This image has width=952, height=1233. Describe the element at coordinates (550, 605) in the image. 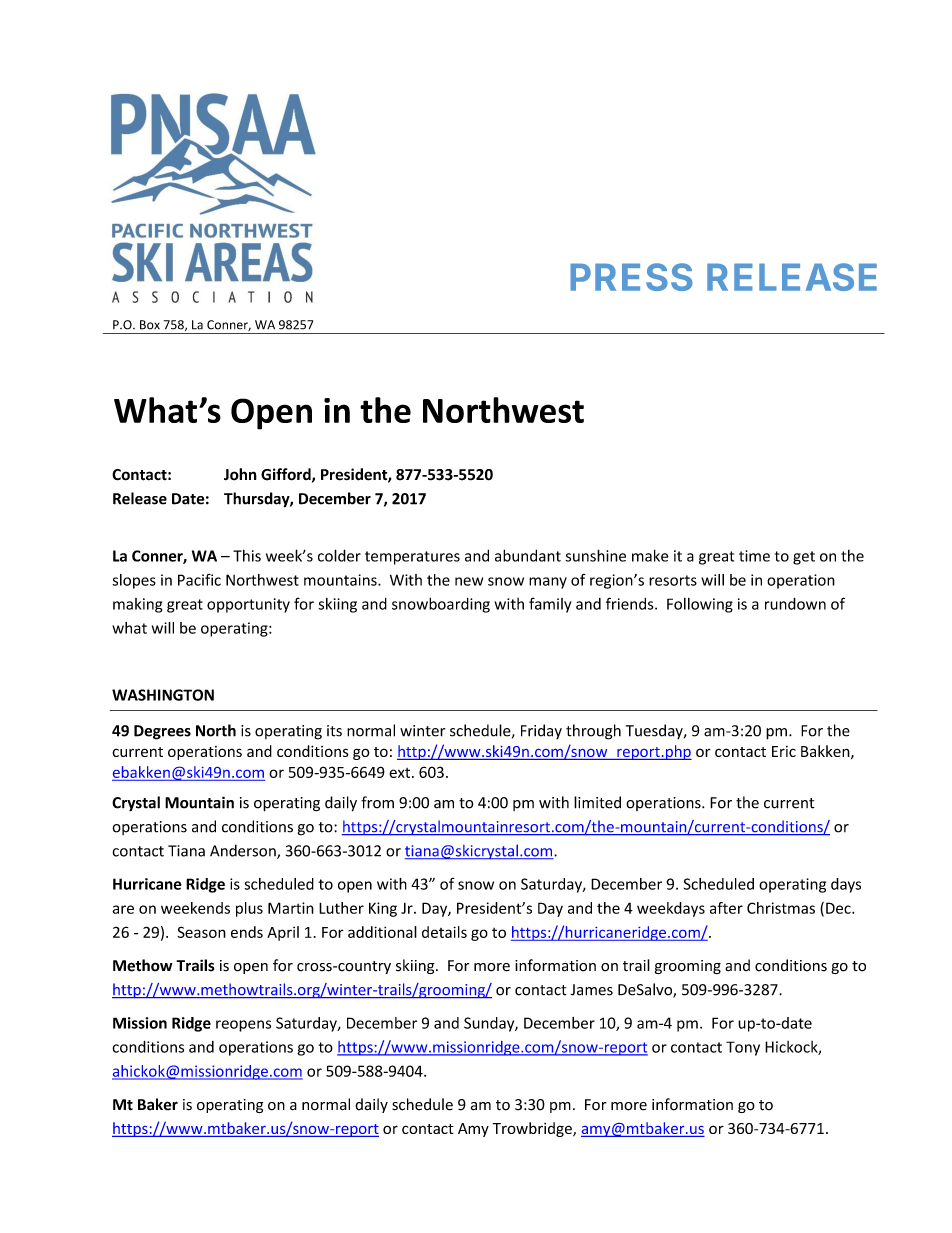

I see `family` at that location.
